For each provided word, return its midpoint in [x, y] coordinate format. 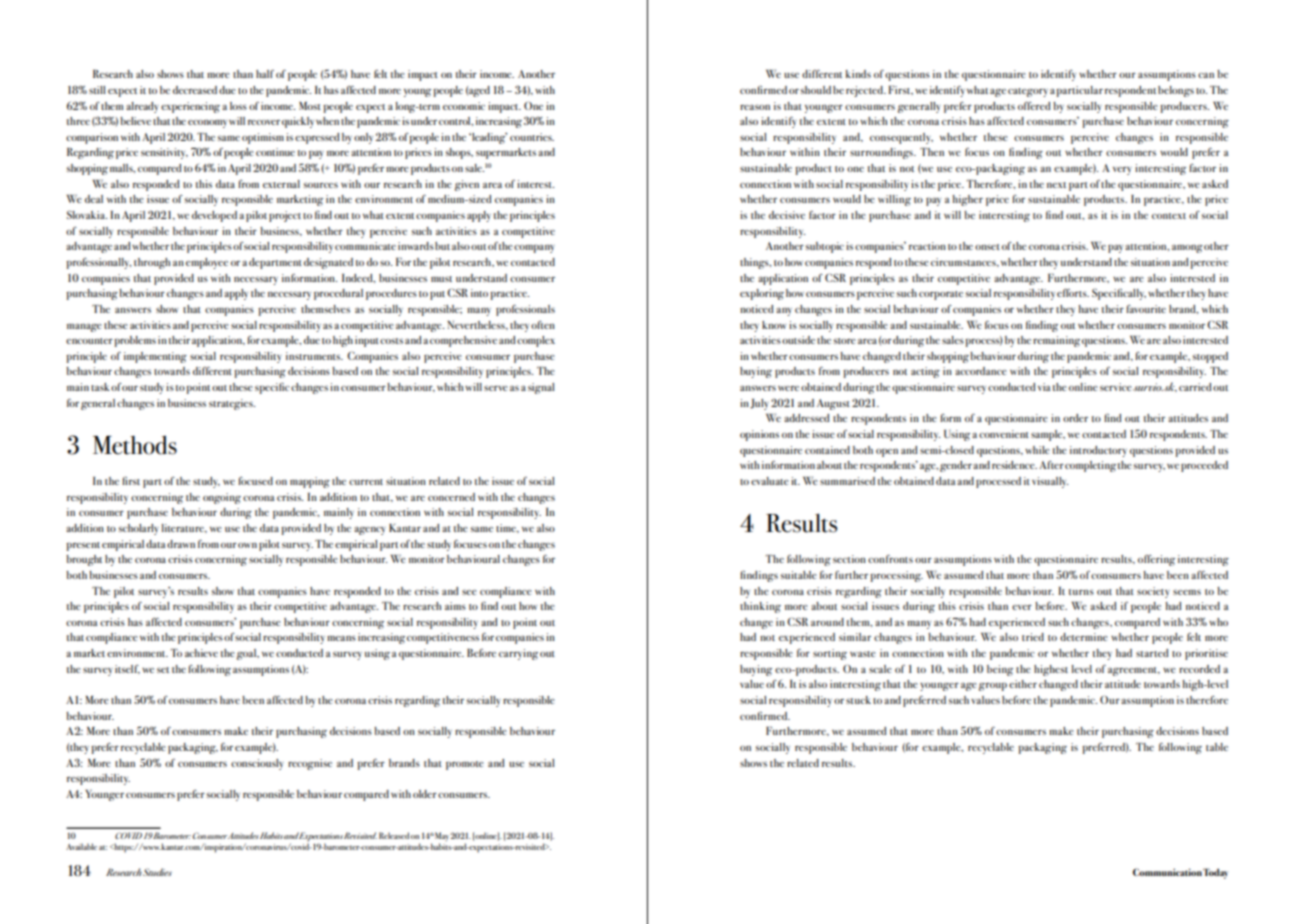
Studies [157, 872]
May [441, 838]
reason [755, 107]
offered [1034, 105]
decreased [195, 90]
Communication [1167, 872]
